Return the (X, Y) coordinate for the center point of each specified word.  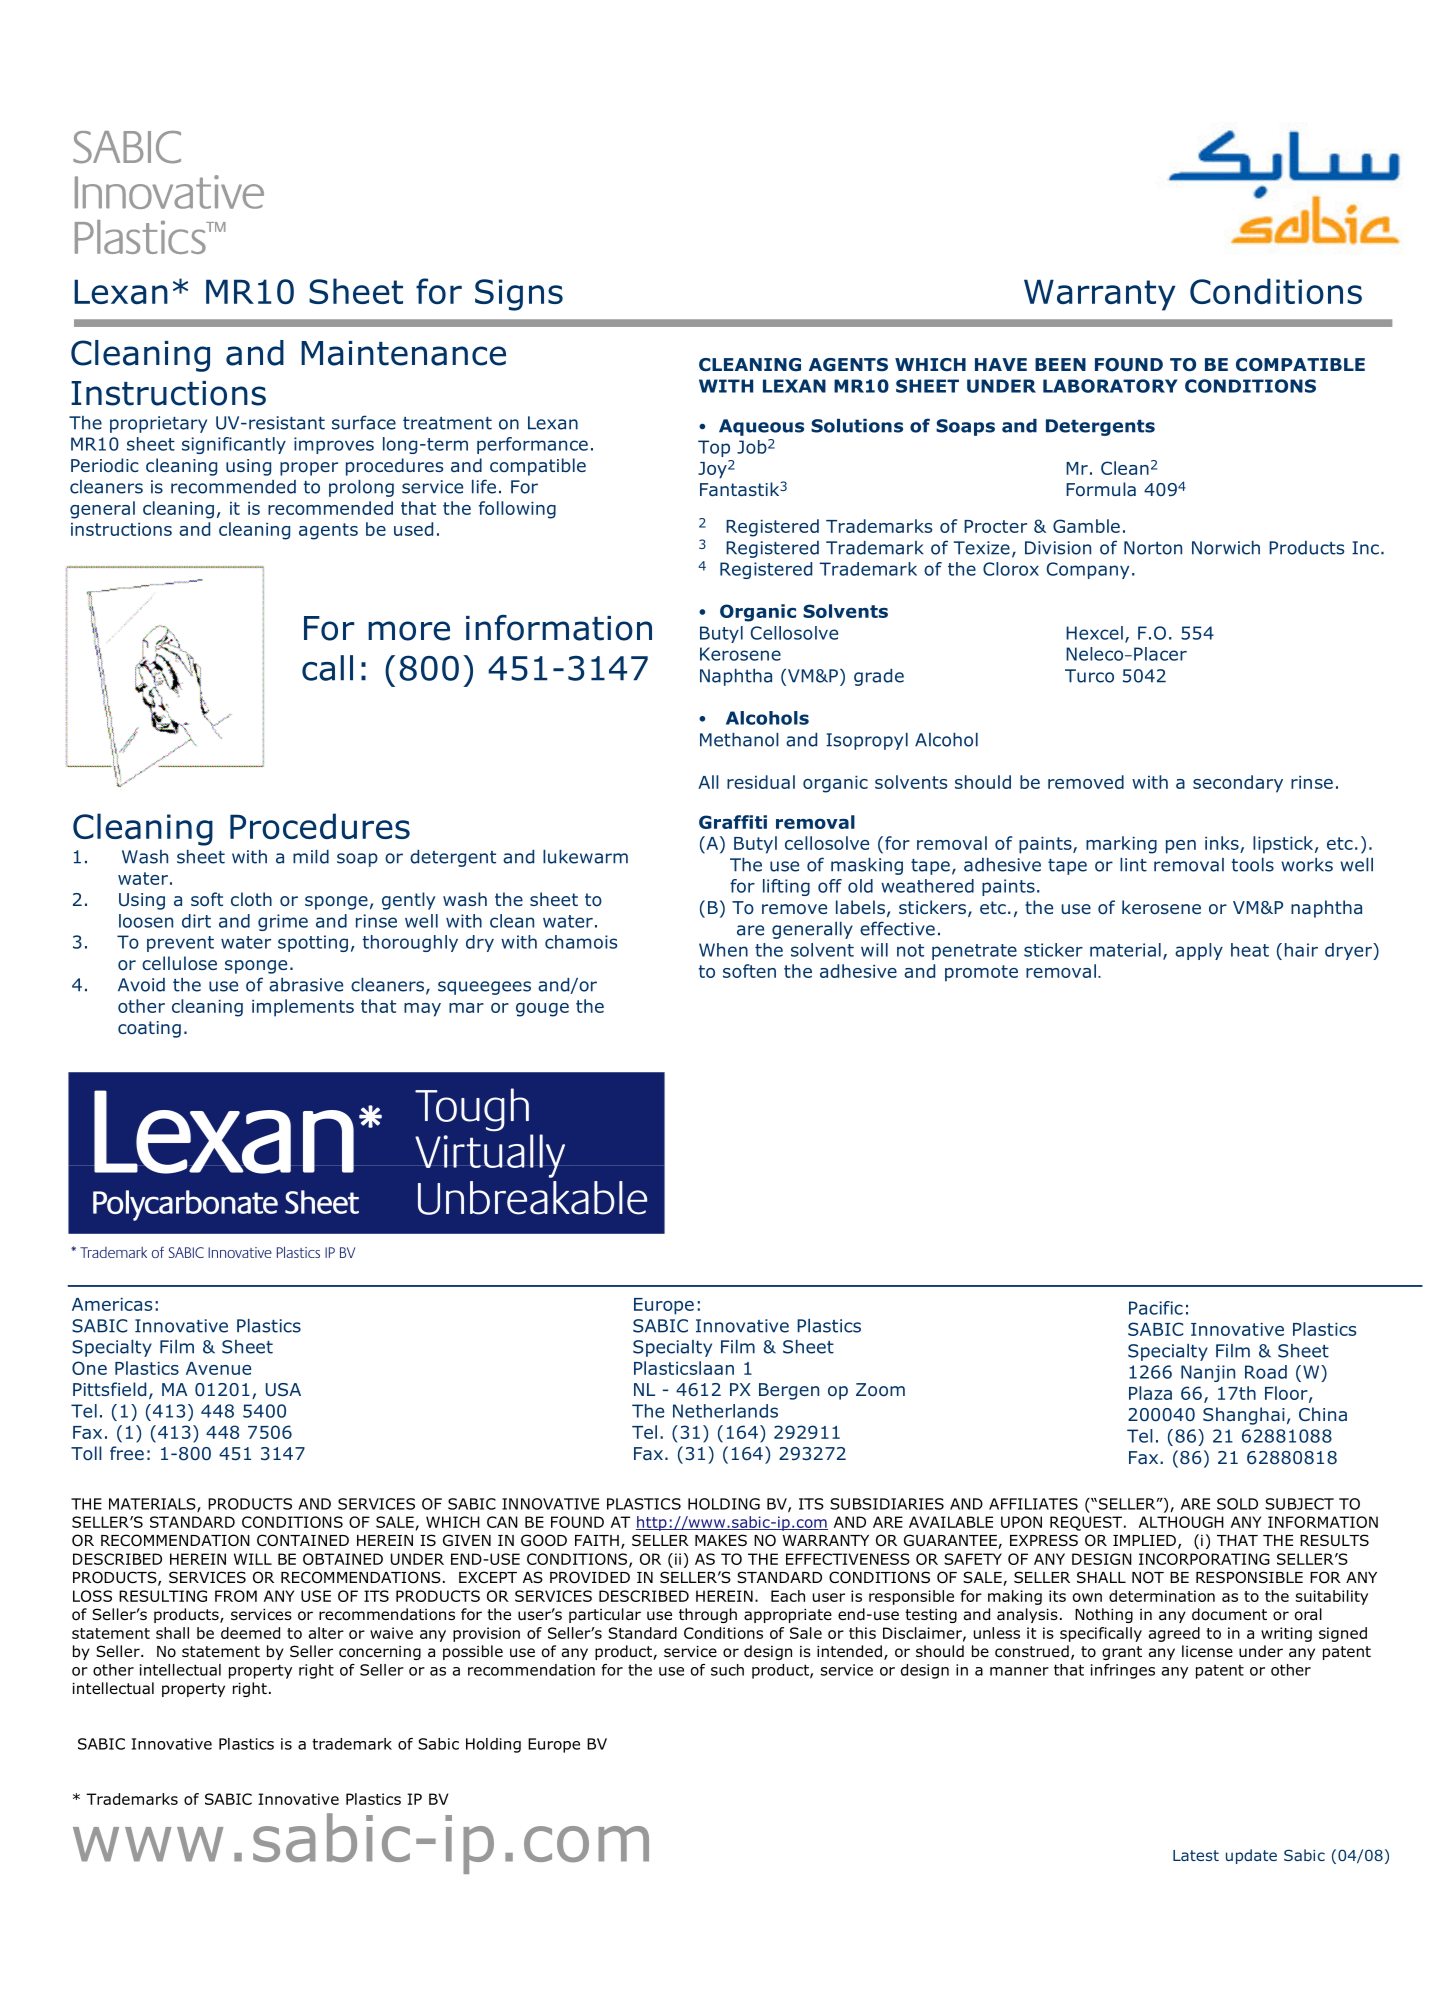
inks (1222, 843)
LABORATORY (1110, 386)
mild (311, 857)
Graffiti (733, 822)
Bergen (789, 1391)
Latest (1196, 1855)
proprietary (158, 424)
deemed (250, 1633)
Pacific (1156, 1308)
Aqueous (761, 427)
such (727, 1670)
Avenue (218, 1368)
